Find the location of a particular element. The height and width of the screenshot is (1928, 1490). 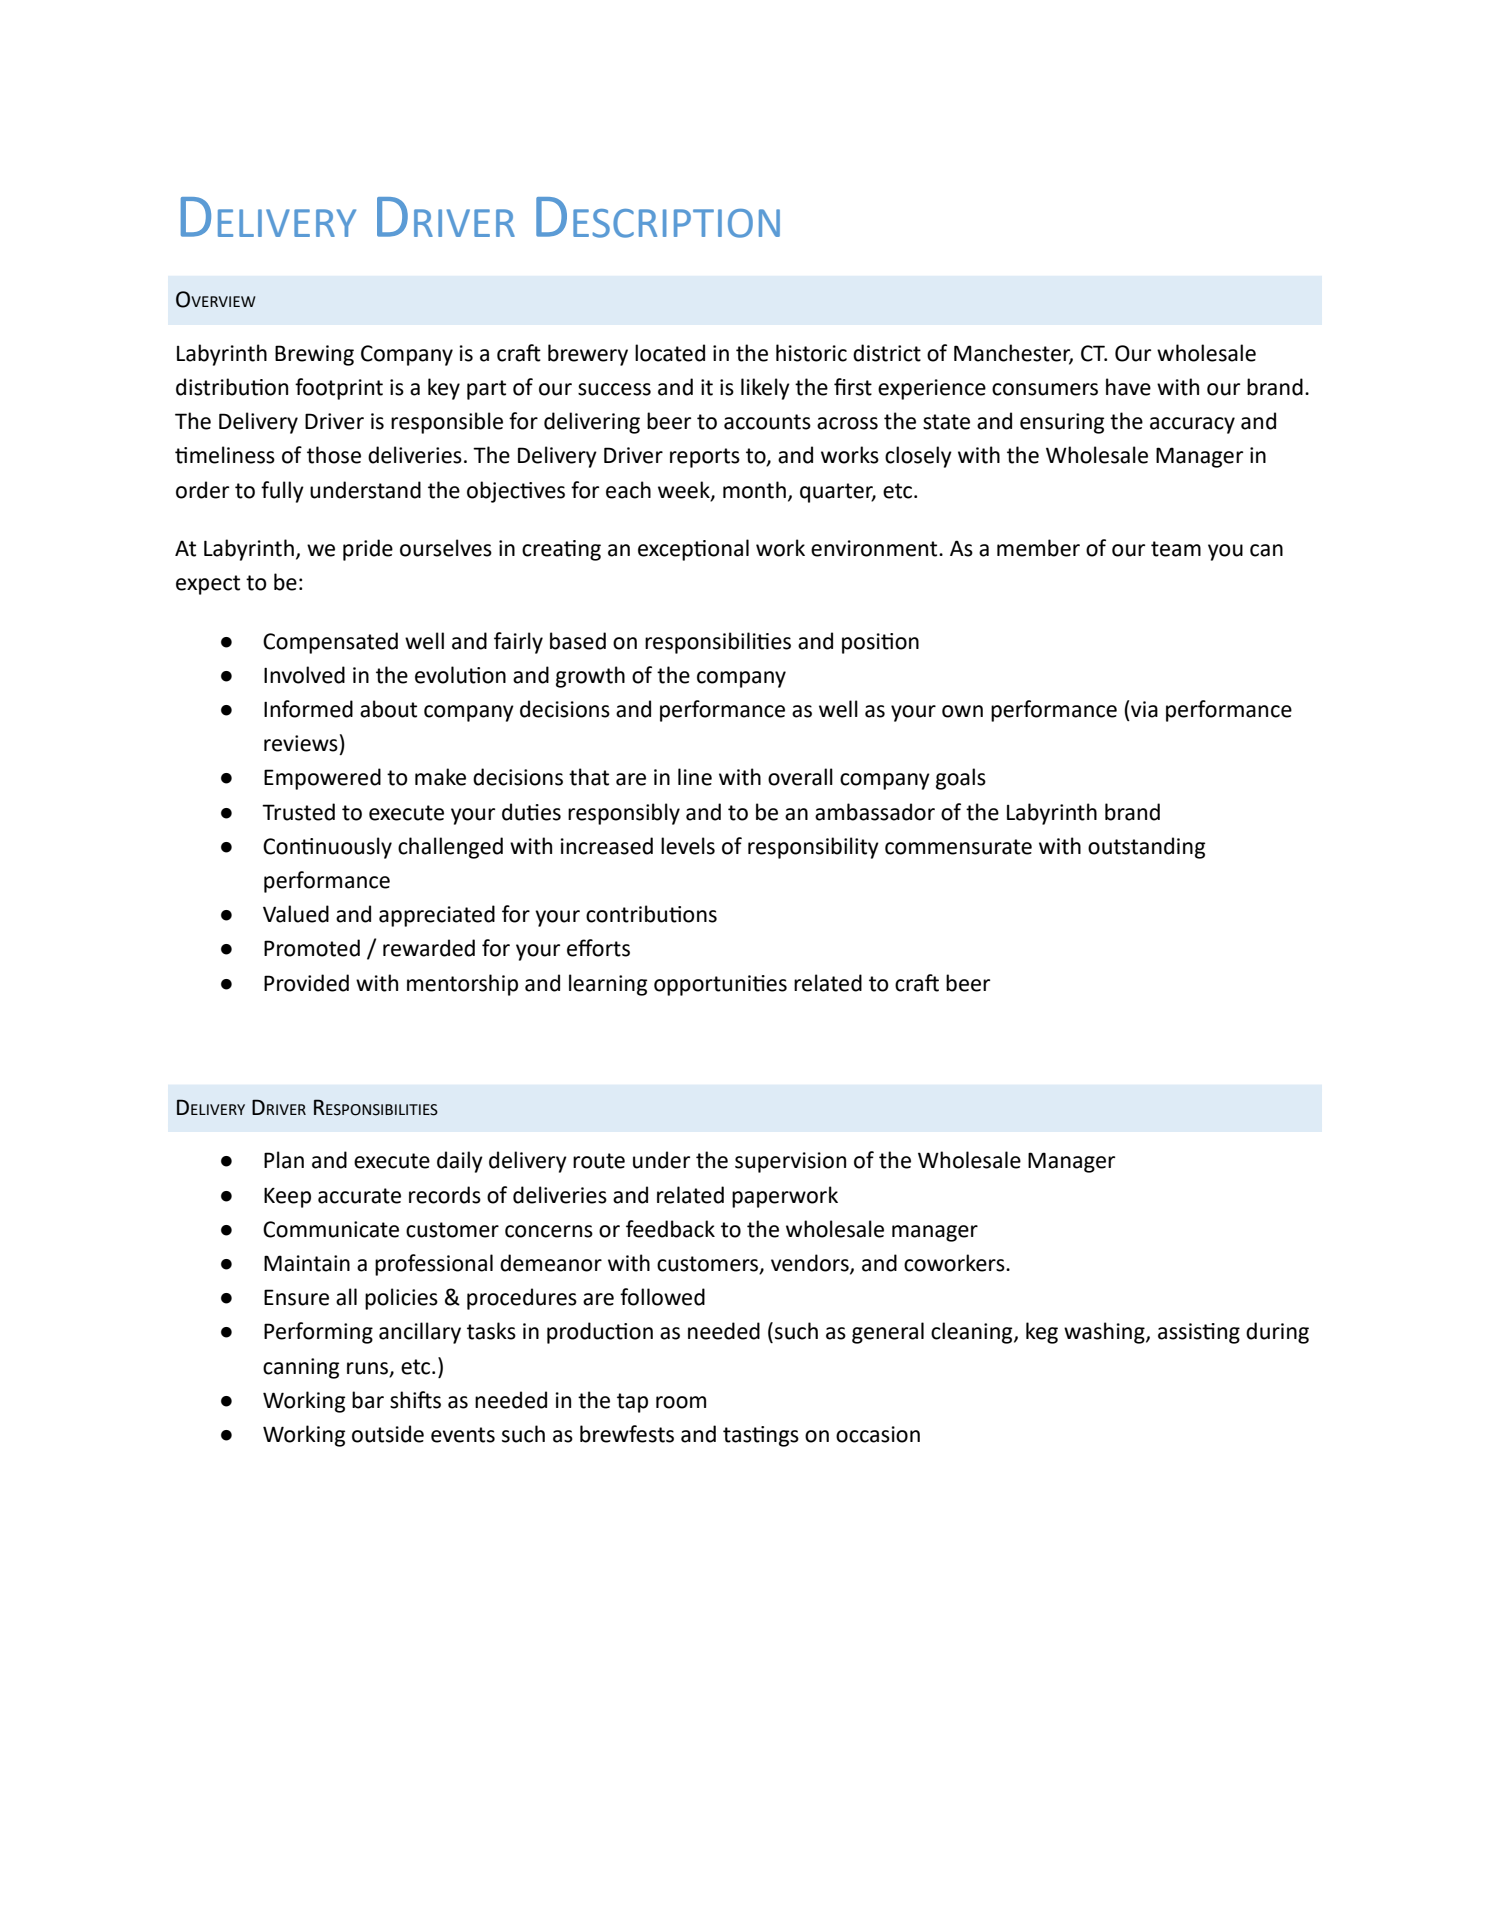

washing is located at coordinates (1105, 1333).
